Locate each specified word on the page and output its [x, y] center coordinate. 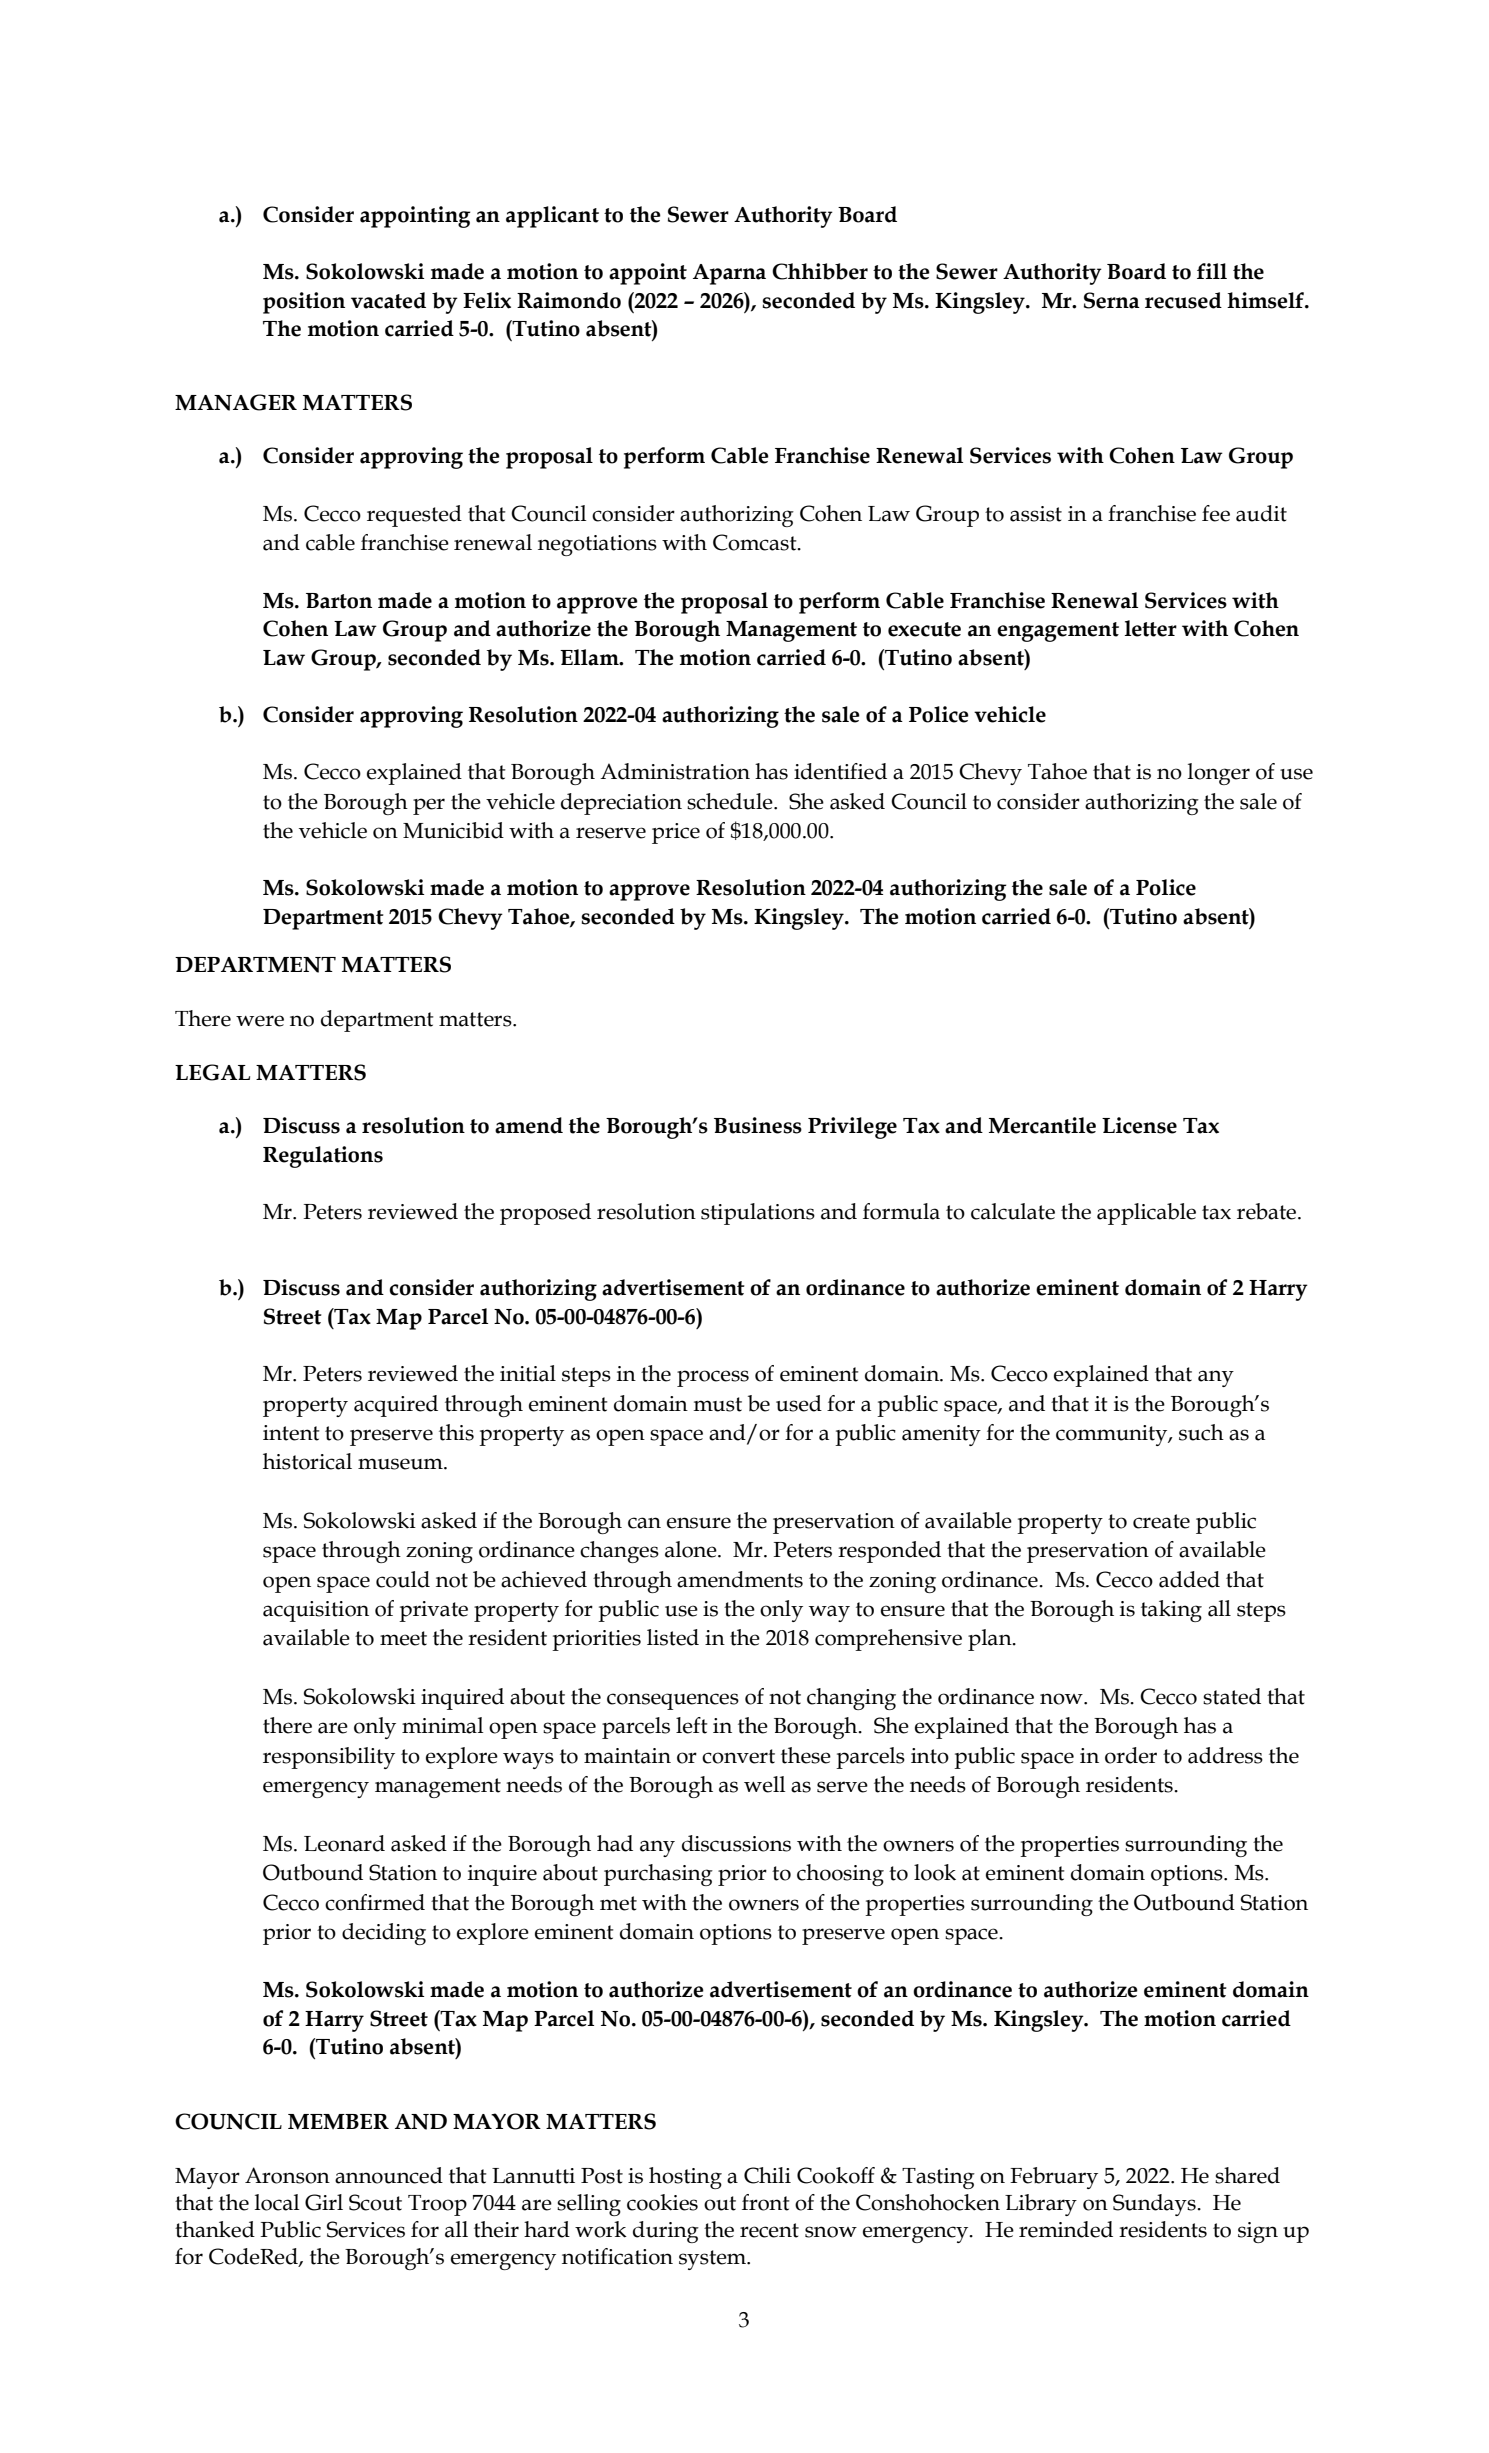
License [1139, 1125]
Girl [324, 2202]
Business [758, 1125]
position [304, 303]
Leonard [344, 1843]
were [260, 1021]
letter [1151, 628]
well [764, 1784]
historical [307, 1461]
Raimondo [569, 300]
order [1131, 1755]
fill [1212, 271]
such [1201, 1432]
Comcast [756, 542]
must [717, 1404]
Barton [339, 601]
